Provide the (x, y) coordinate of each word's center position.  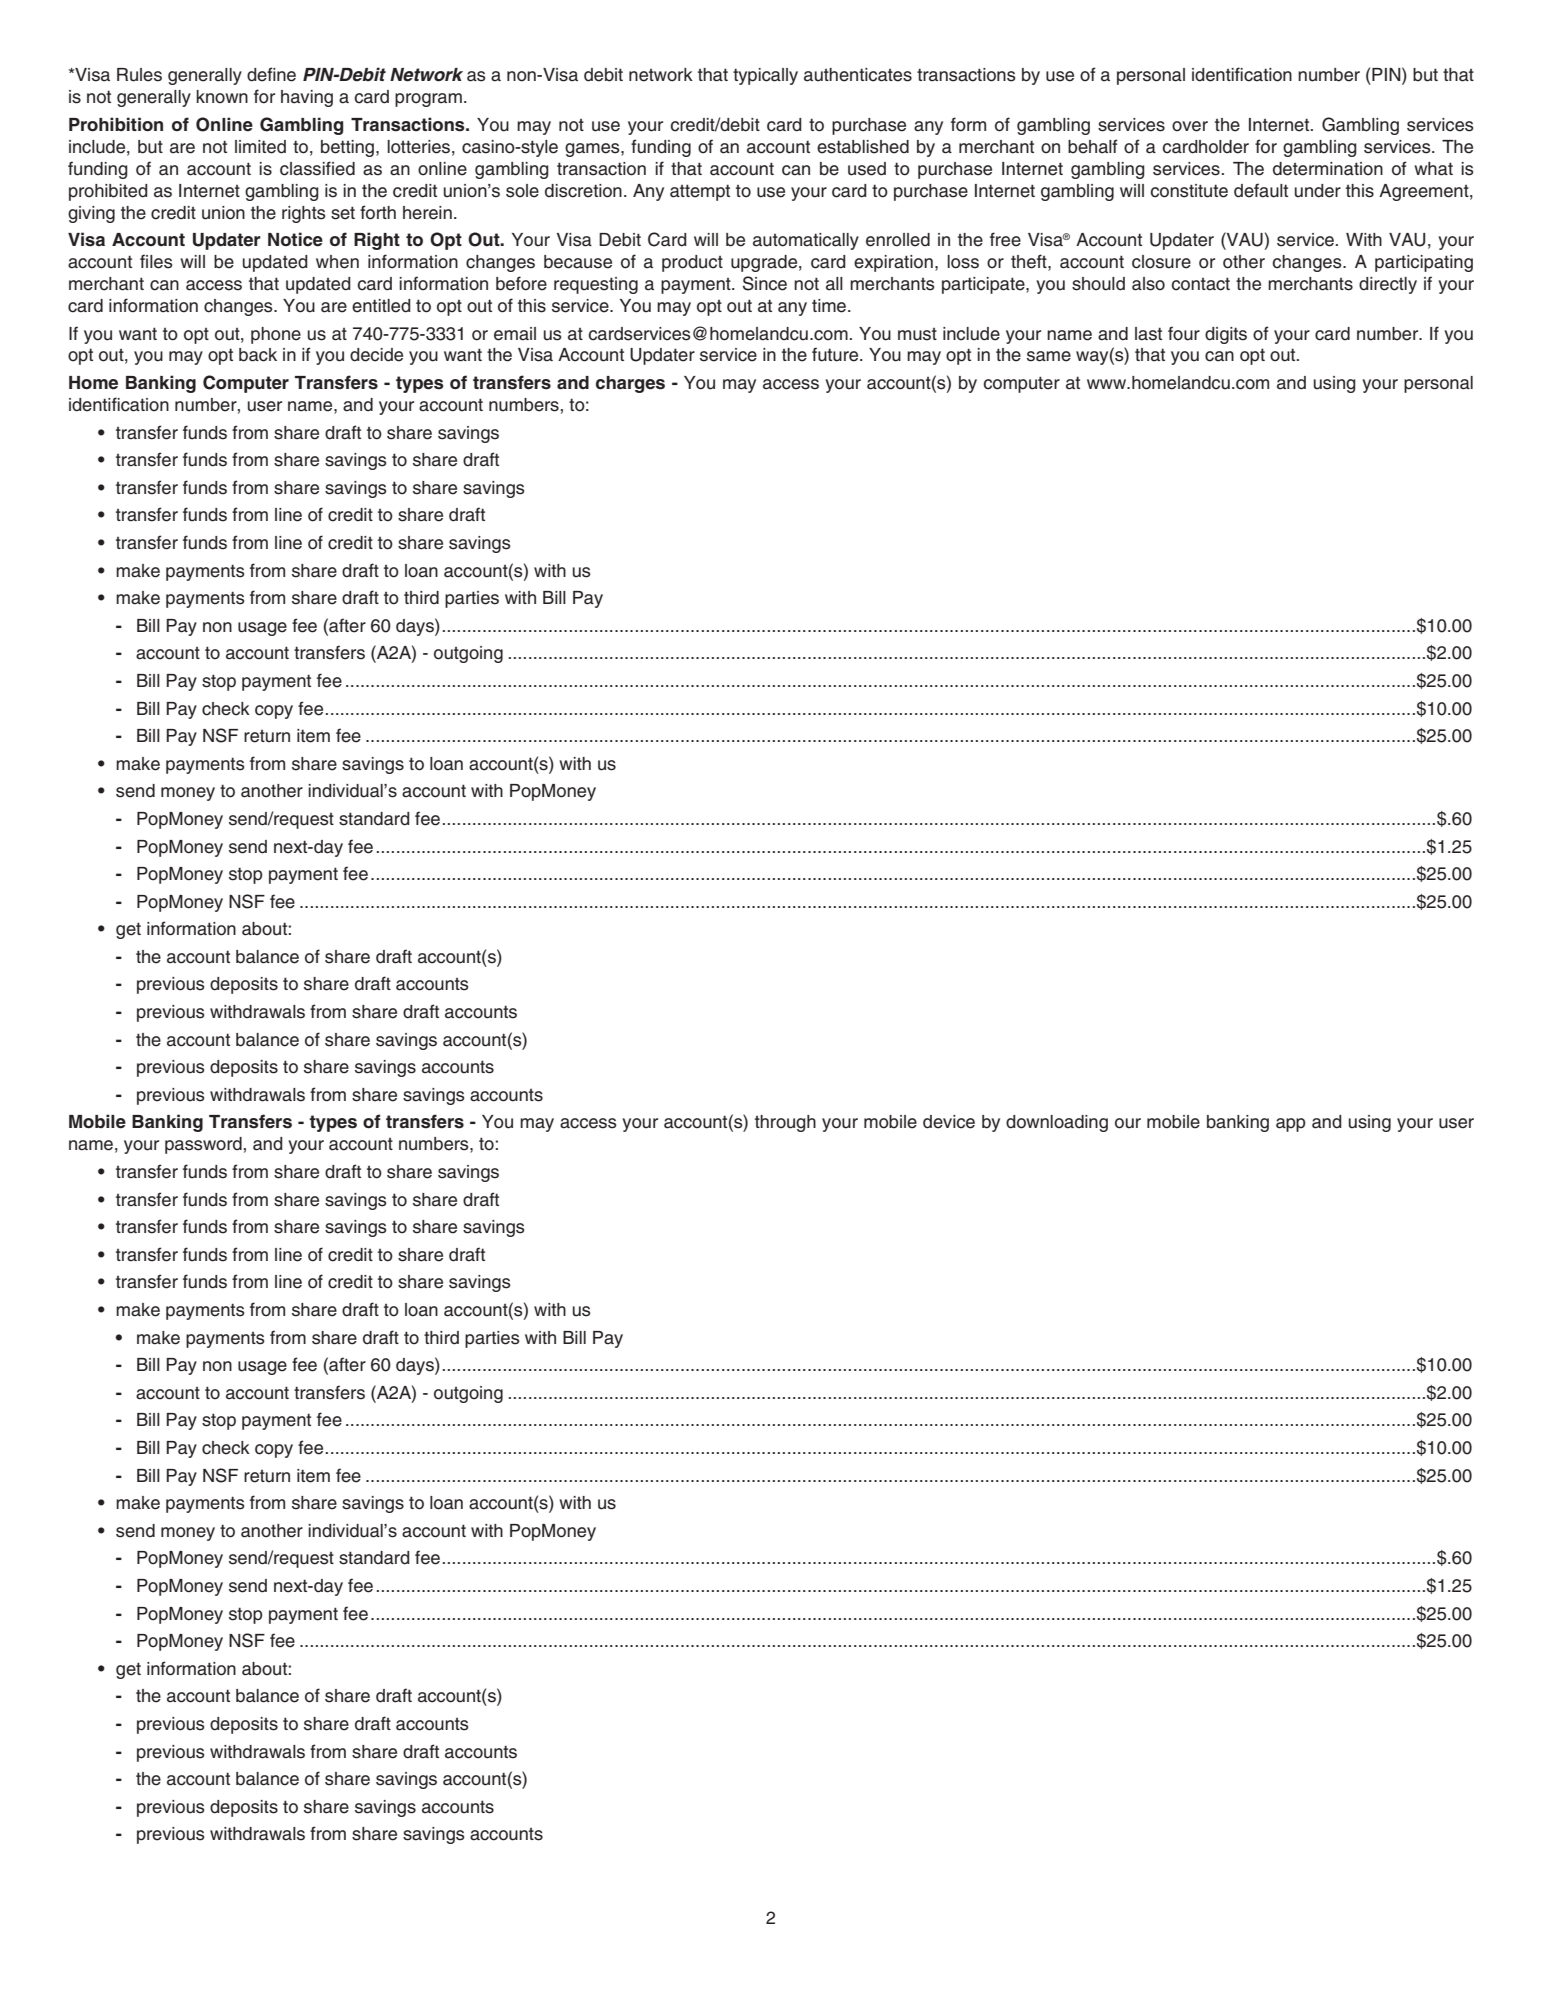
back (258, 355)
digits (1226, 335)
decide (376, 355)
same (1049, 356)
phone (276, 335)
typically (765, 76)
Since (765, 283)
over (1190, 126)
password (203, 1145)
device (949, 1122)
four (1184, 333)
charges (630, 384)
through (785, 1123)
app (1290, 1125)
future (836, 354)
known (222, 97)
